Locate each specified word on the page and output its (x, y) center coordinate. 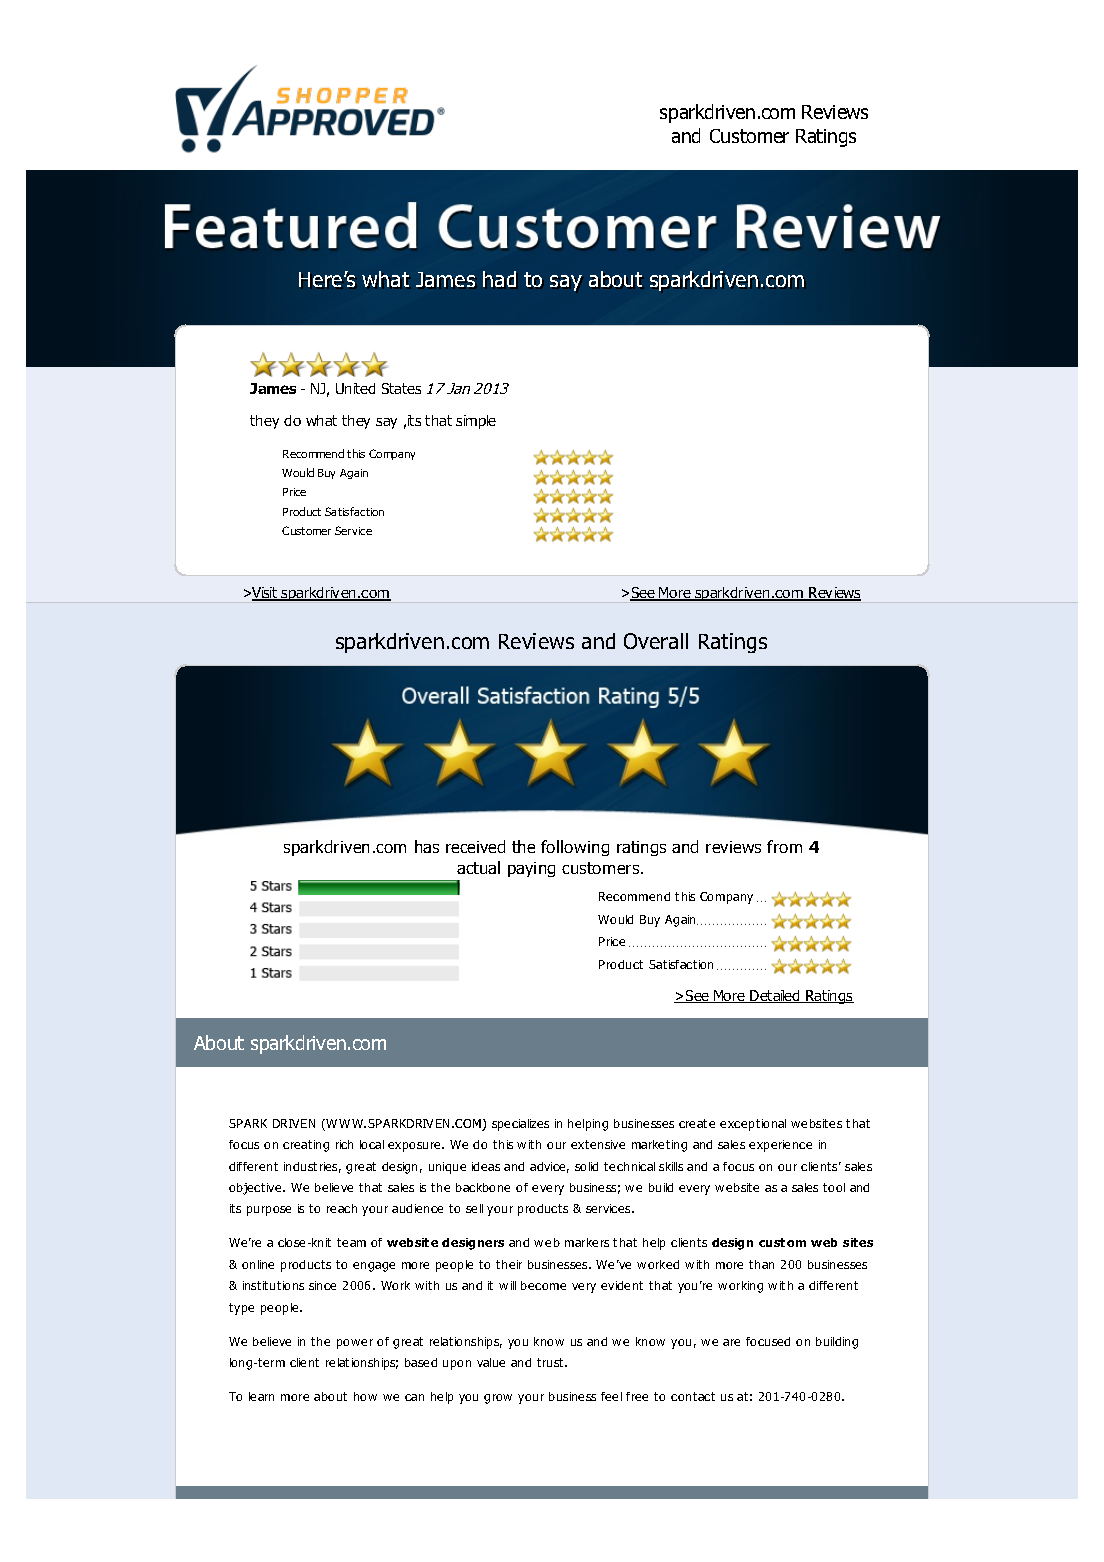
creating (306, 1146)
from (784, 846)
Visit (265, 594)
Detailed (775, 996)
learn (261, 1396)
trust (551, 1362)
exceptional (753, 1125)
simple (476, 422)
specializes (520, 1125)
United (355, 388)
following (575, 848)
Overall (656, 641)
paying (531, 869)
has (427, 846)
